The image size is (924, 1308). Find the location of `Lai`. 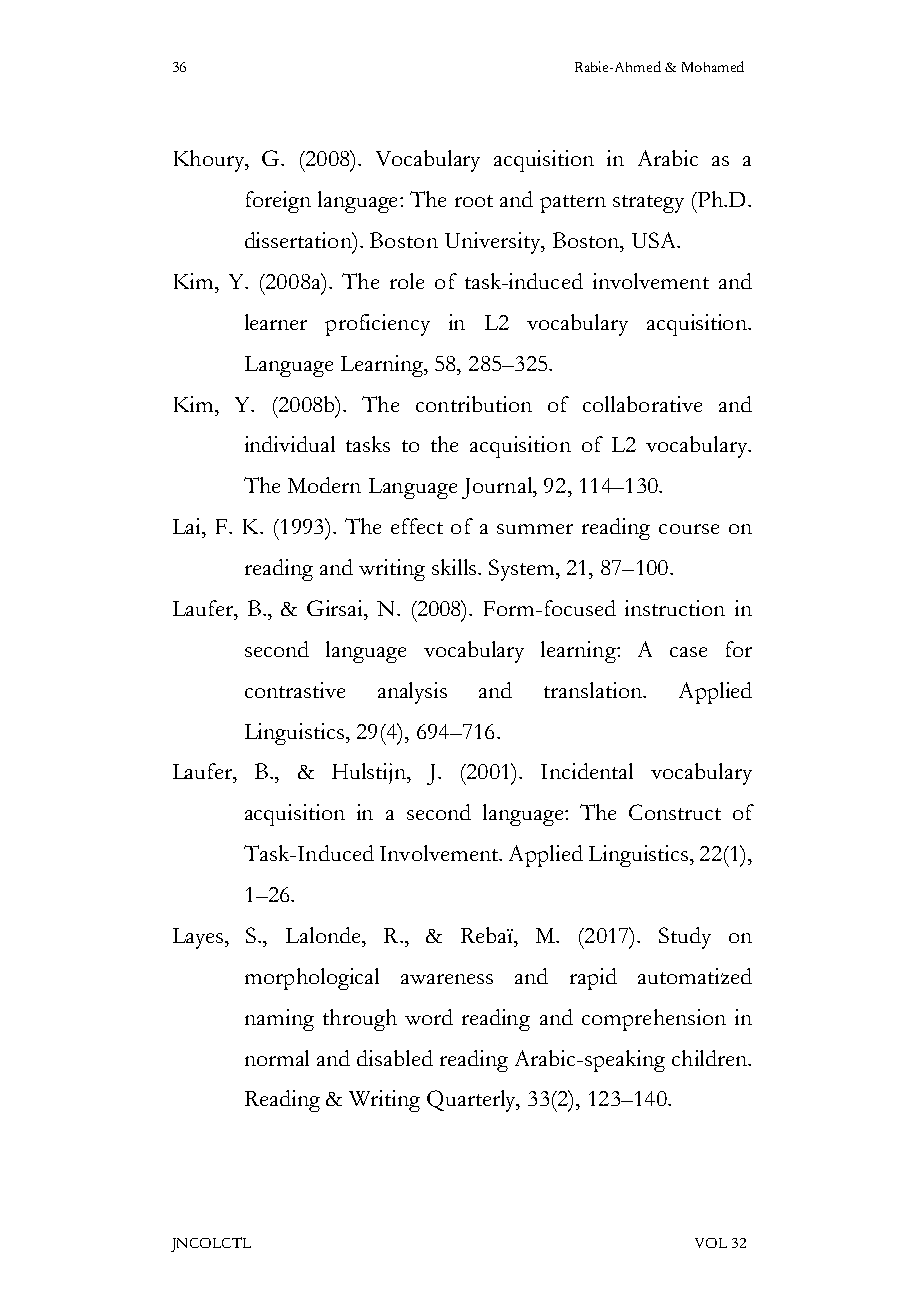

Lai is located at coordinates (188, 526).
